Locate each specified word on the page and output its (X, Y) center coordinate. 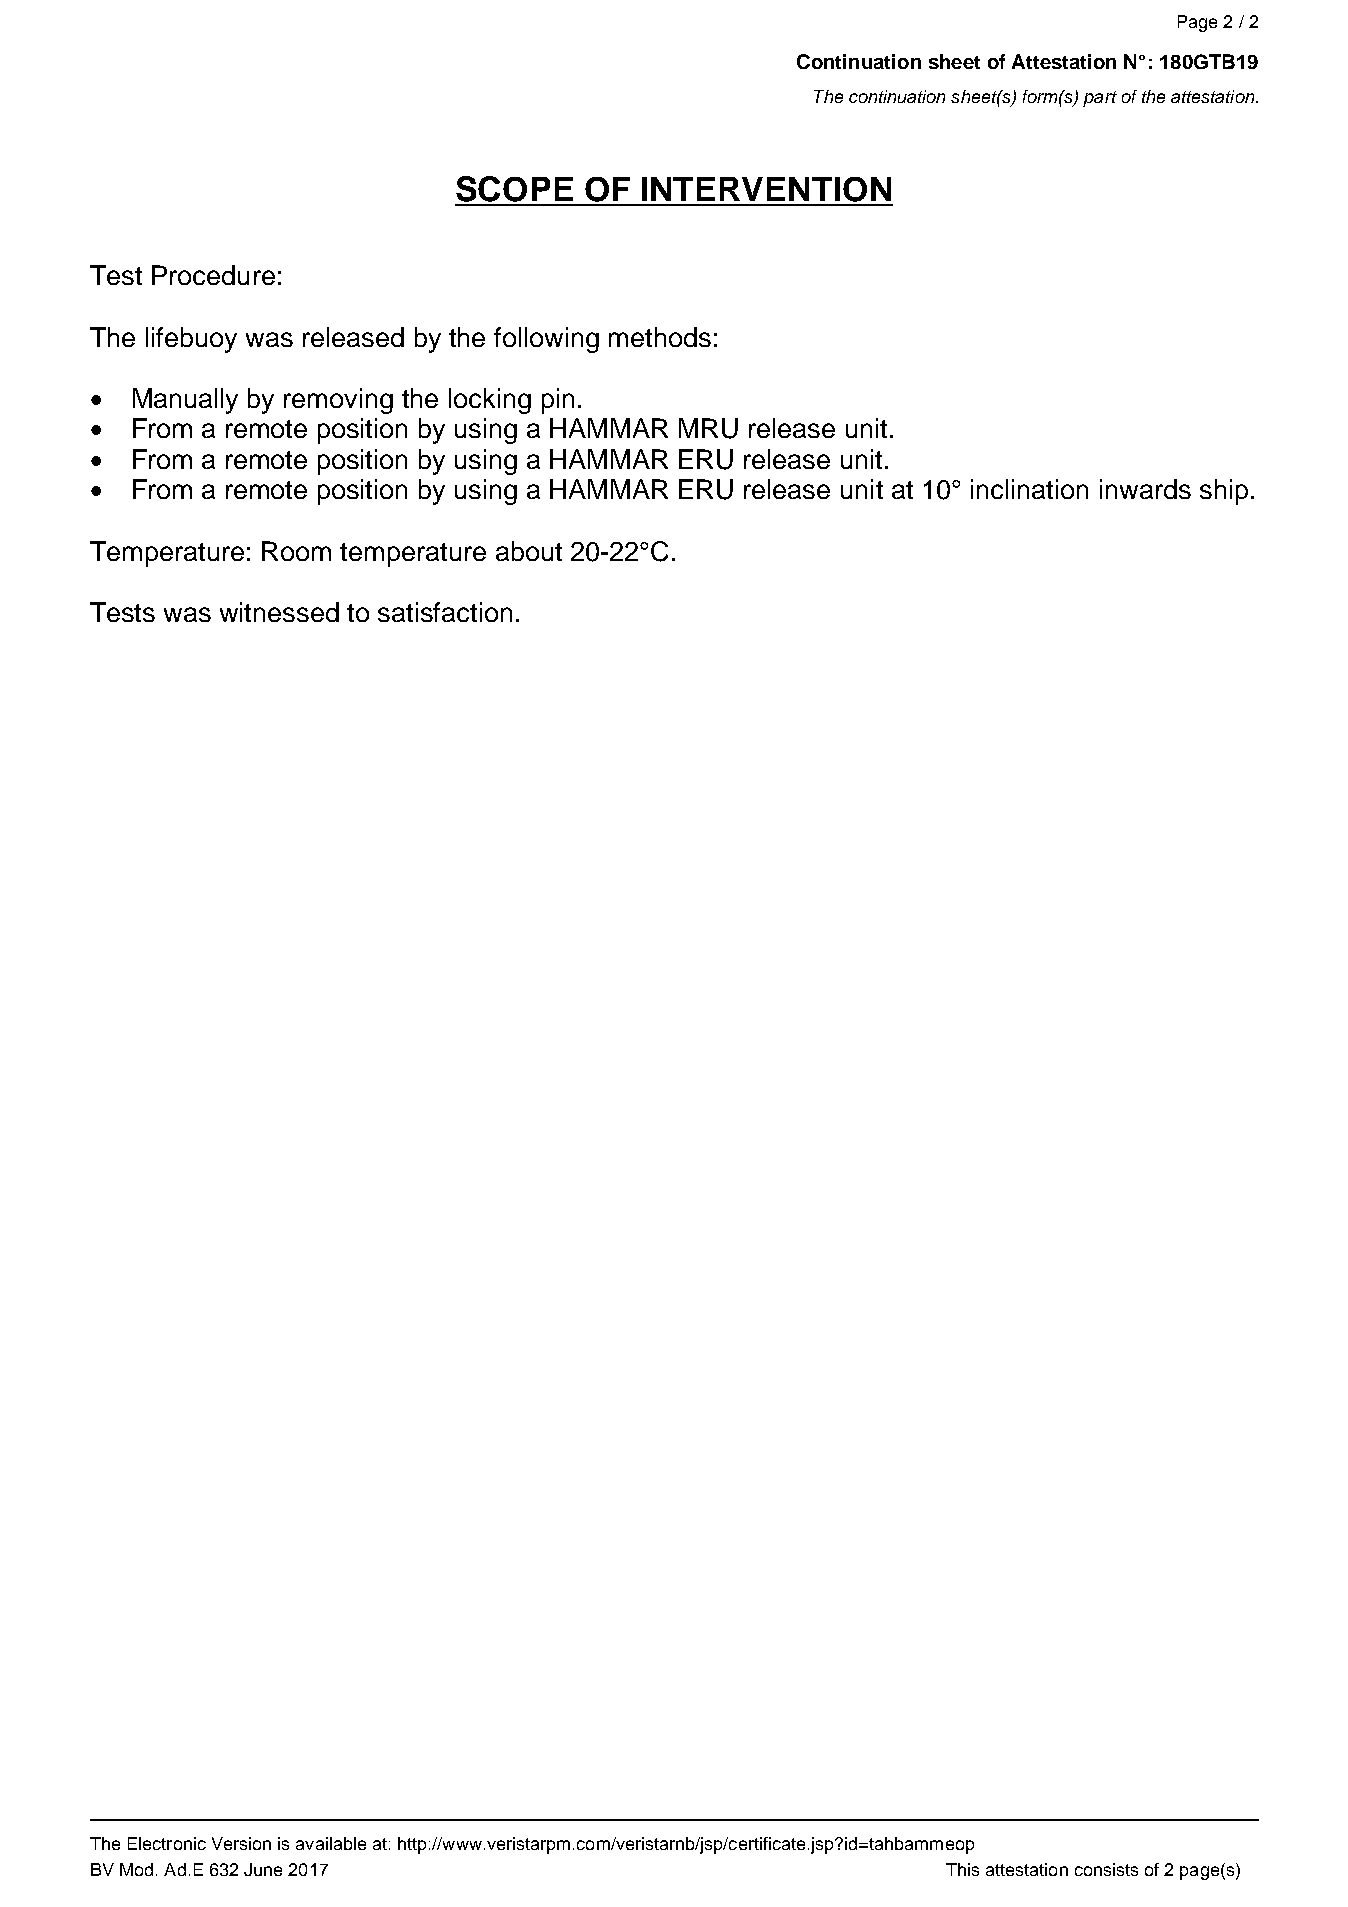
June (263, 1869)
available (331, 1843)
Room (296, 551)
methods (660, 337)
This (962, 1869)
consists (1106, 1869)
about (529, 551)
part (1100, 99)
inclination (1029, 489)
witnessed (279, 612)
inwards (1145, 489)
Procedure (213, 275)
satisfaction (445, 612)
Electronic (167, 1843)
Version (241, 1843)
